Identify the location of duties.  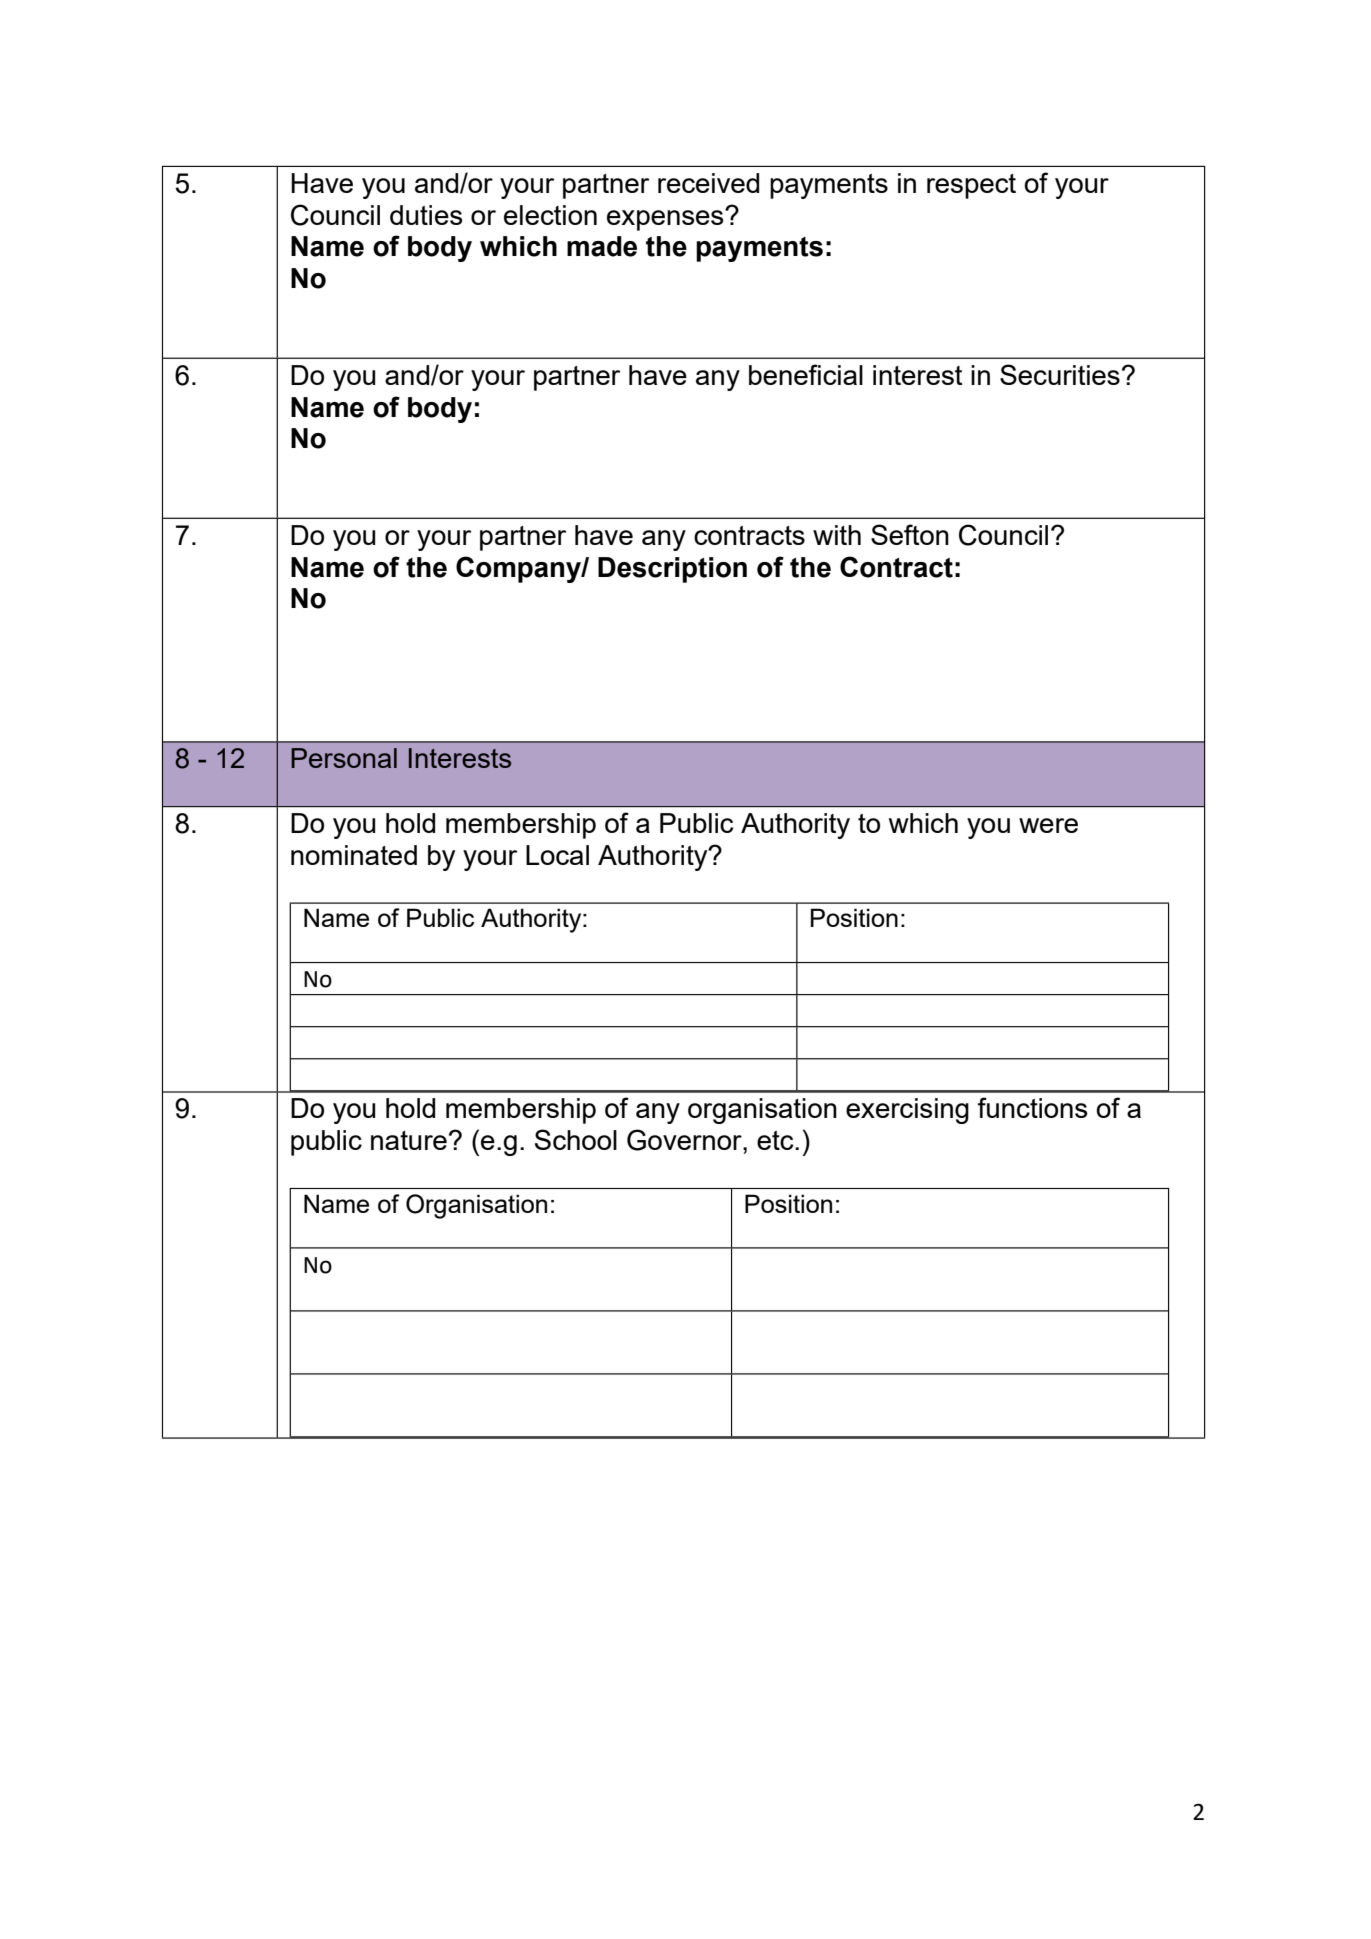
(426, 215).
